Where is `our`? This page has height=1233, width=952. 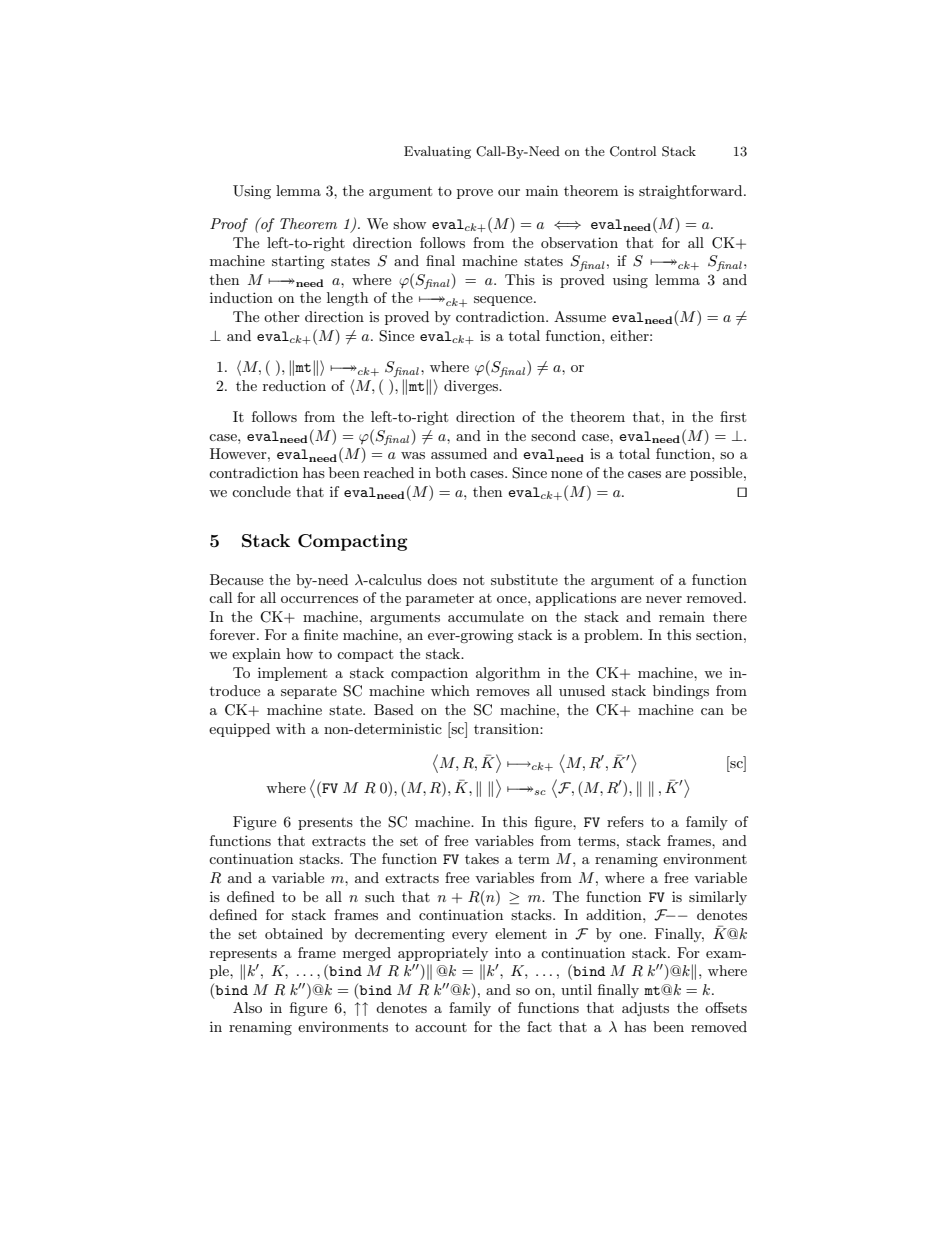 our is located at coordinates (509, 192).
